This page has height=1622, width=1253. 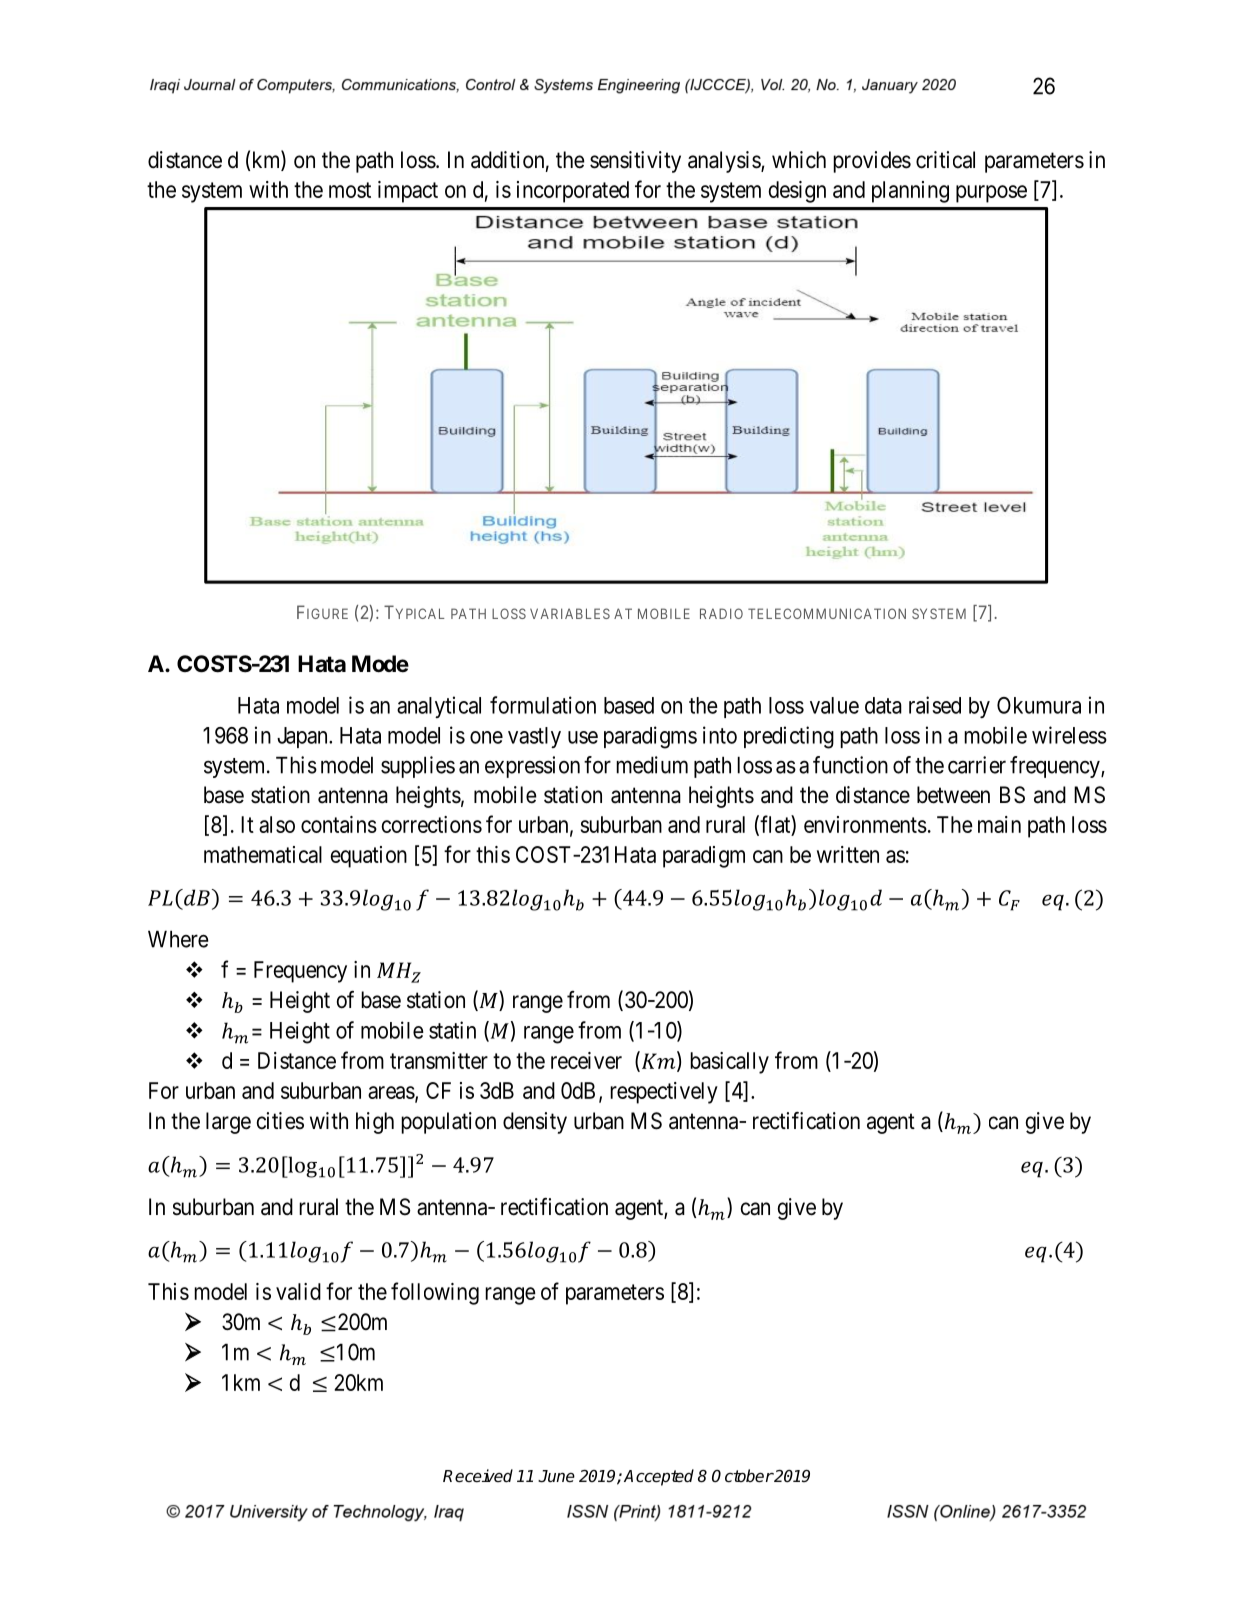 I want to click on basically, so click(x=729, y=1063).
